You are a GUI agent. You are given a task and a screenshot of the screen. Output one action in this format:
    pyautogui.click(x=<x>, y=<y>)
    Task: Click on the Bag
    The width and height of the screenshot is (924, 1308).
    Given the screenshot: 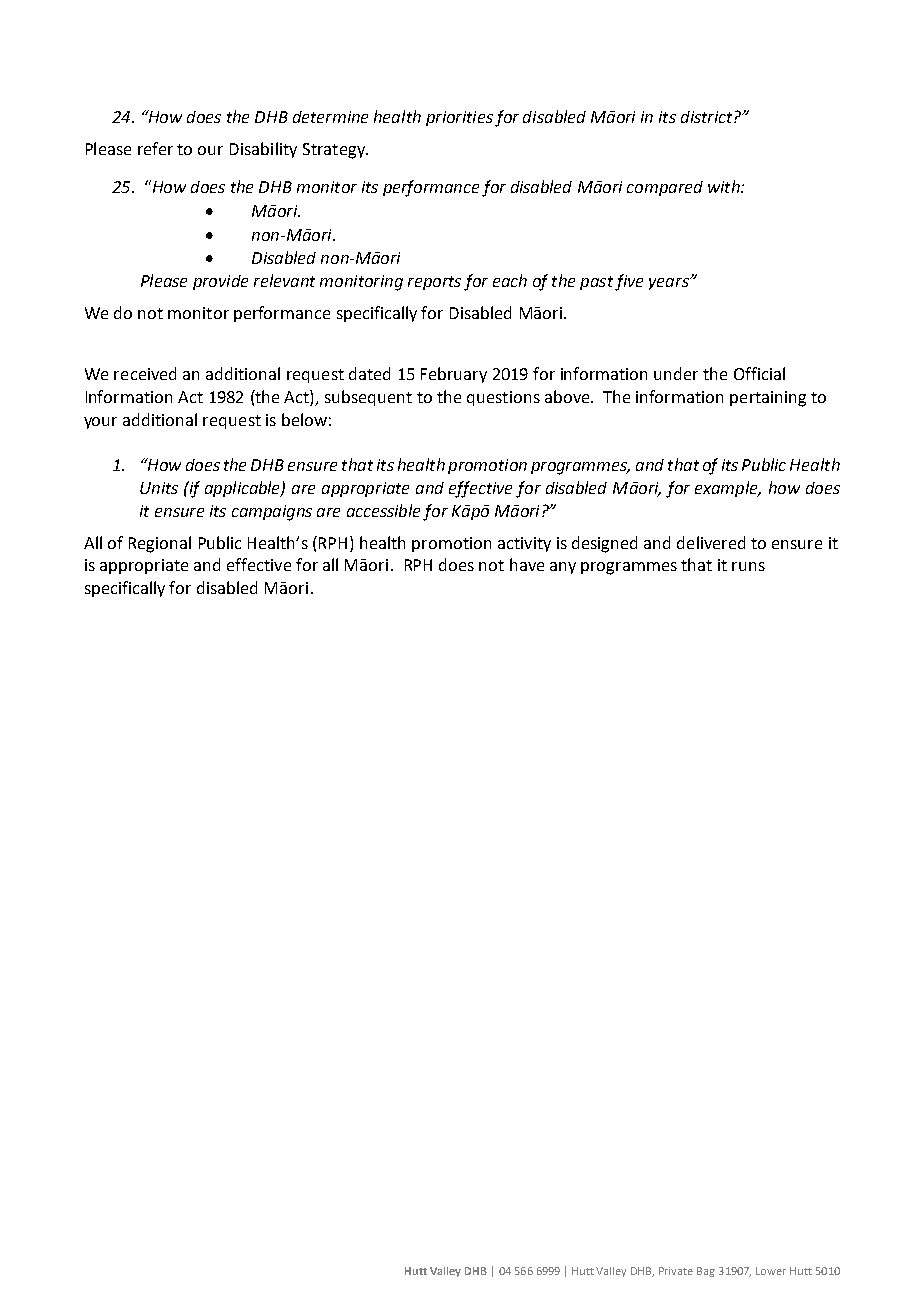 What is the action you would take?
    pyautogui.click(x=706, y=1272)
